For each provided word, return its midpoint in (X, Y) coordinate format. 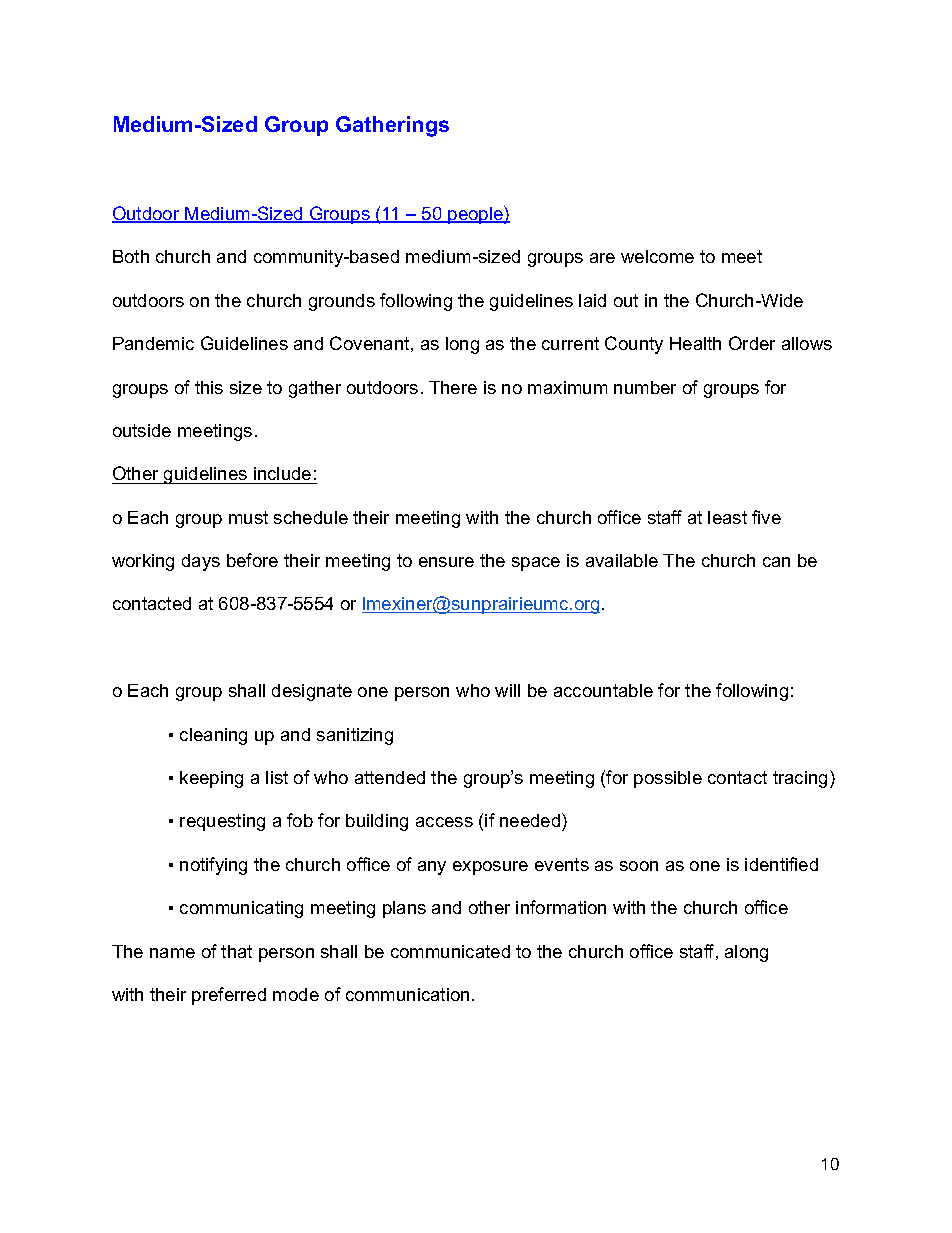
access (444, 822)
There (453, 387)
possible (668, 779)
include (282, 473)
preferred (229, 996)
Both (131, 256)
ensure (446, 562)
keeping (211, 779)
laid (592, 300)
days (201, 562)
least (727, 517)
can (776, 562)
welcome (657, 256)
